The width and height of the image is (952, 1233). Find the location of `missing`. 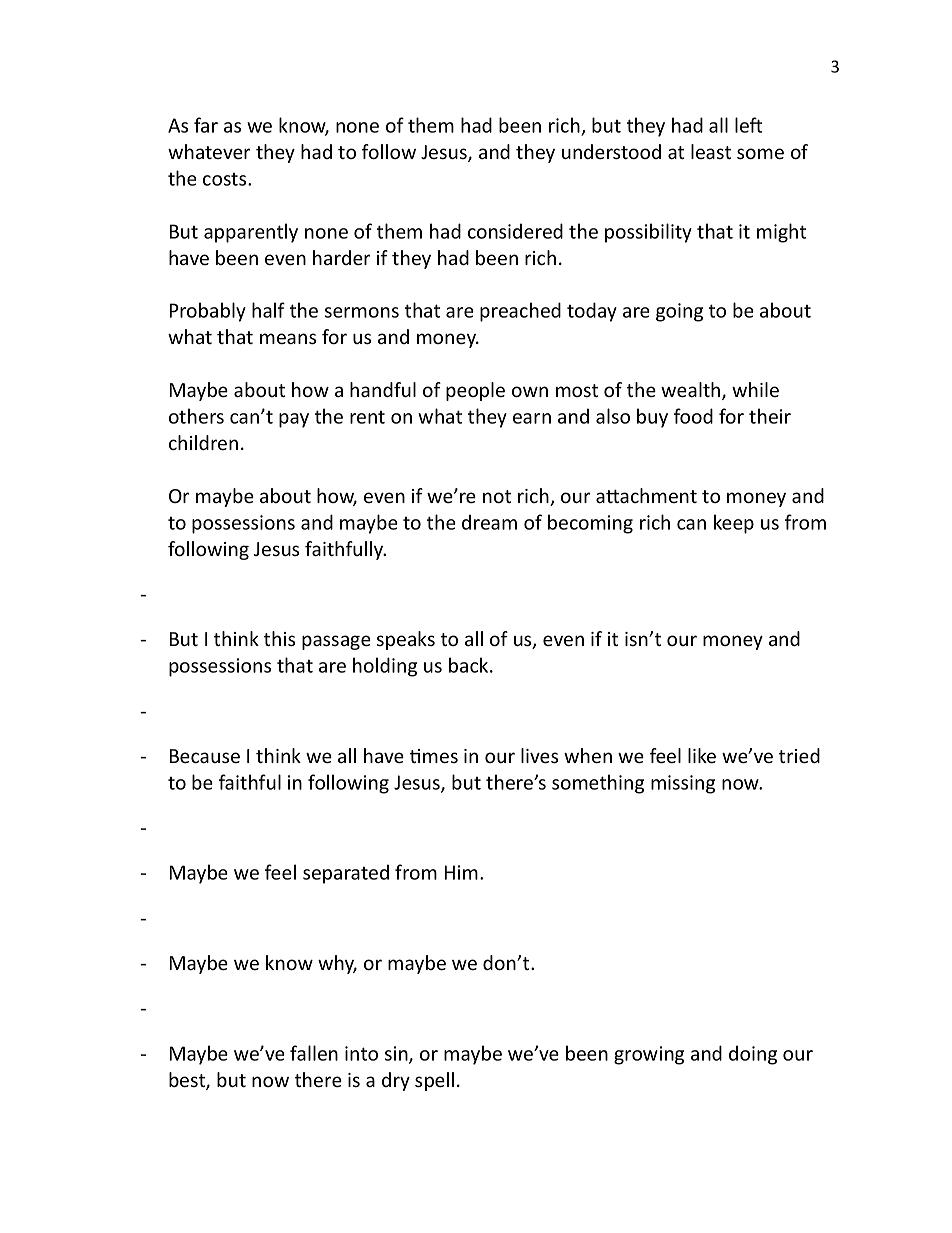

missing is located at coordinates (683, 784).
